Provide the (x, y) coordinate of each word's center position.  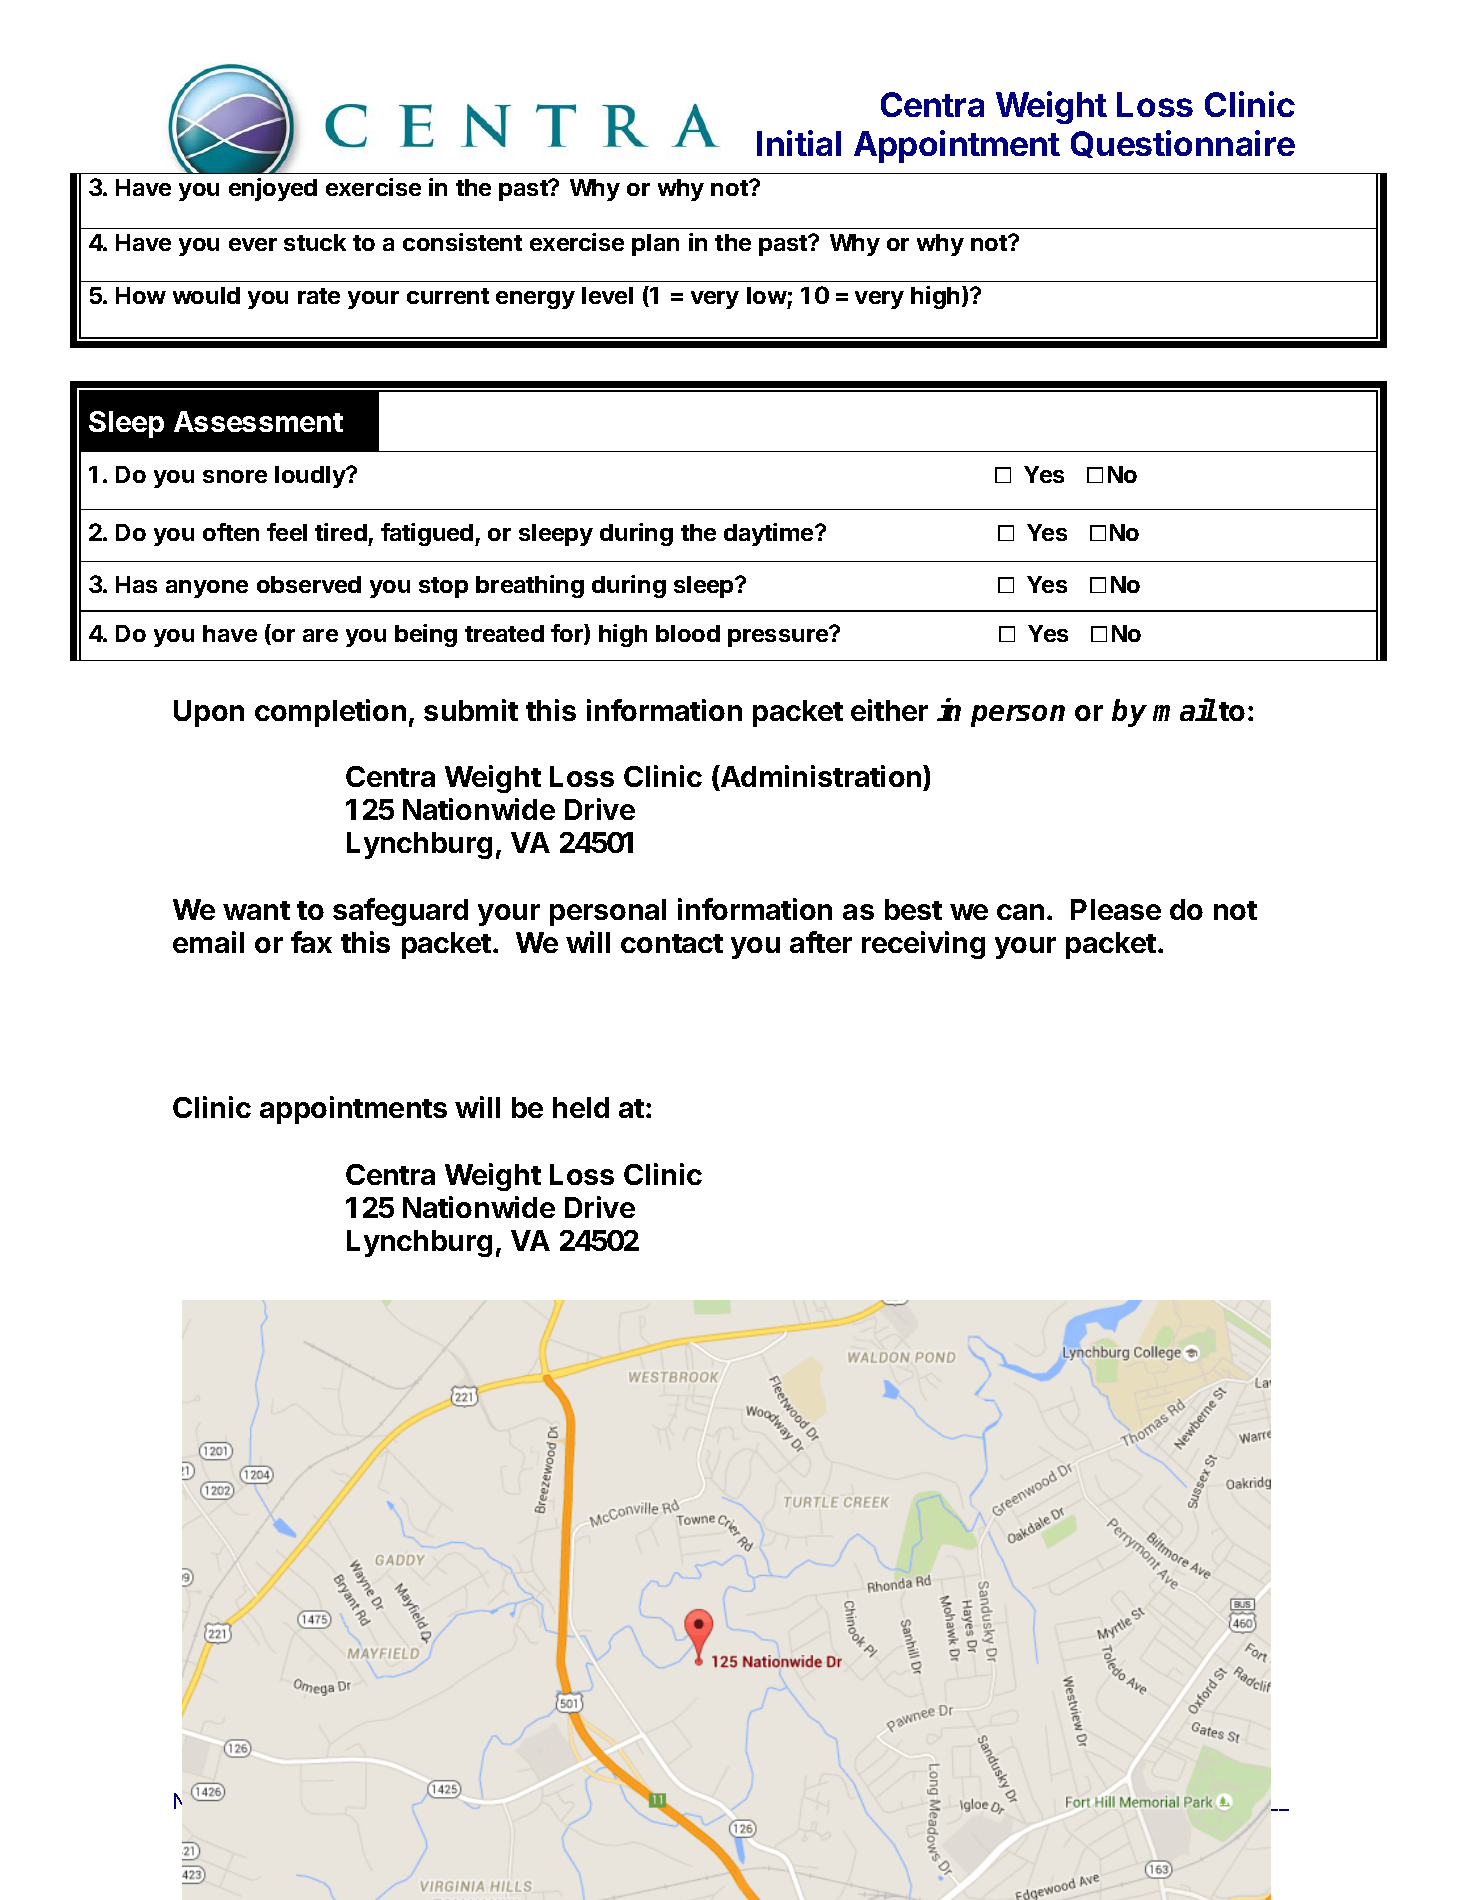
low (767, 295)
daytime (770, 534)
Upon (209, 713)
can (1020, 912)
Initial (799, 143)
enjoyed (273, 189)
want (256, 910)
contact (672, 943)
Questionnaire (1183, 144)
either (889, 710)
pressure (779, 637)
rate (319, 296)
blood (688, 633)
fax (311, 942)
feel (287, 532)
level (607, 295)
